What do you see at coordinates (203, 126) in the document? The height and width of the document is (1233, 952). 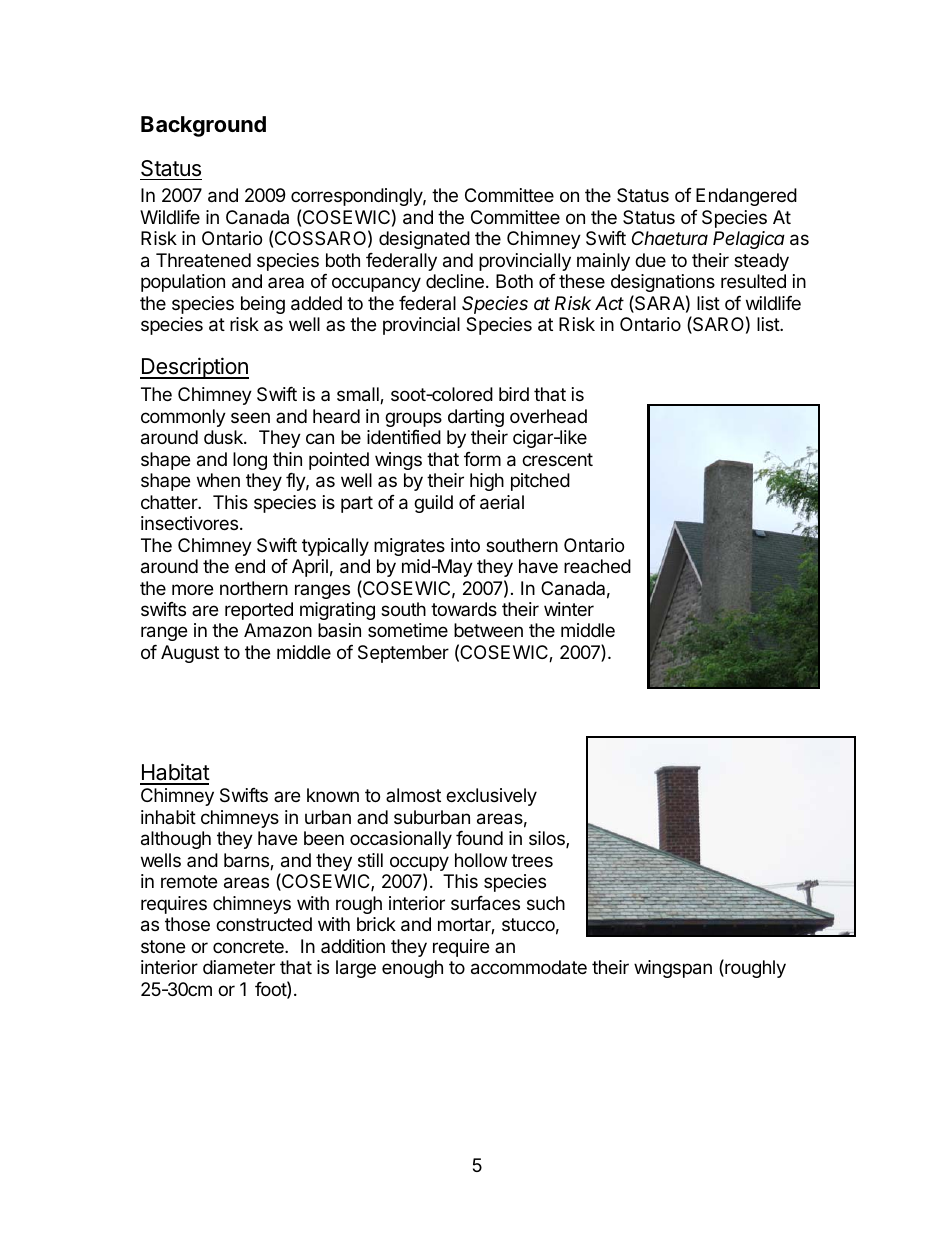 I see `Background` at bounding box center [203, 126].
